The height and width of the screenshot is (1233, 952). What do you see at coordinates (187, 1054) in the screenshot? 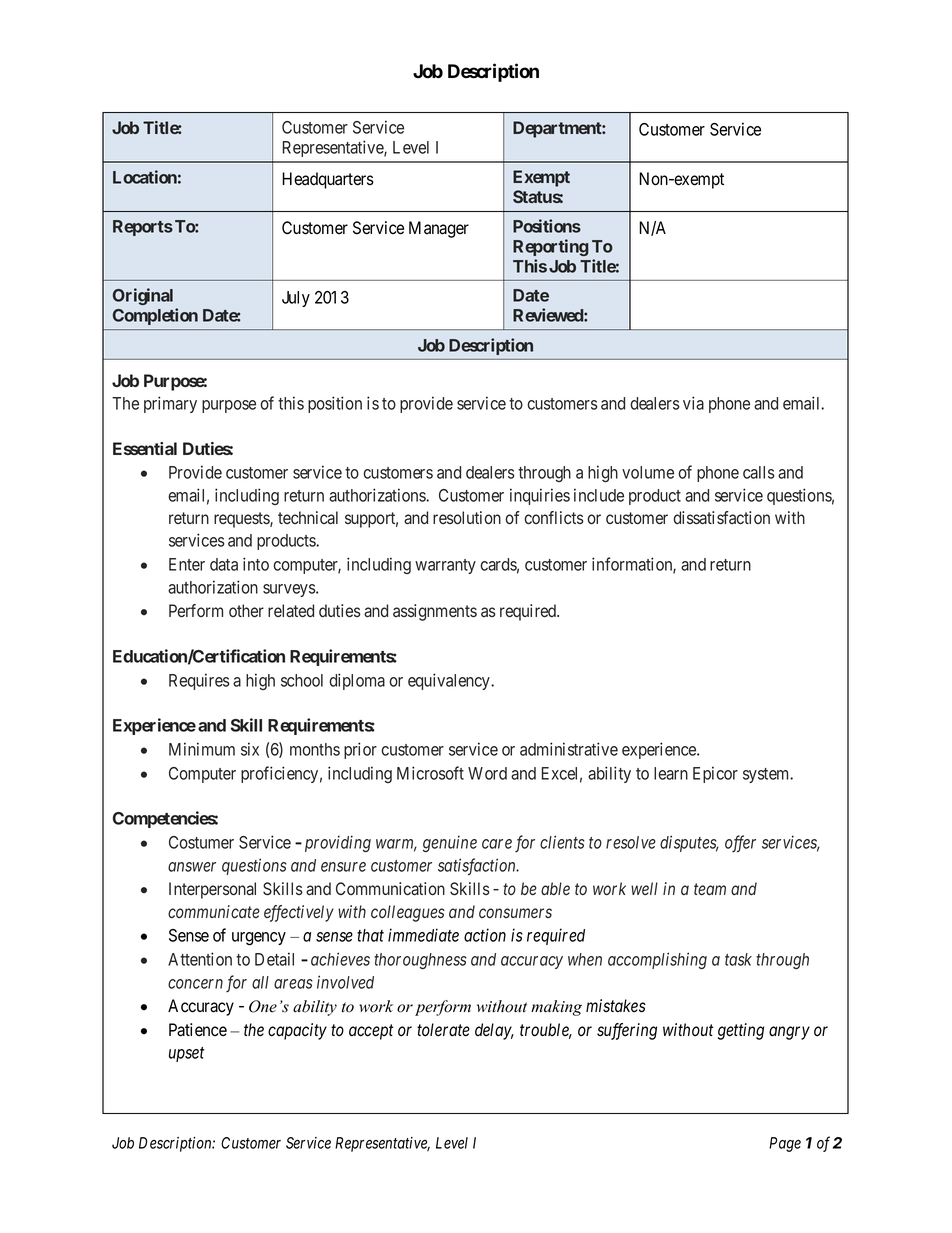
I see `upset` at bounding box center [187, 1054].
